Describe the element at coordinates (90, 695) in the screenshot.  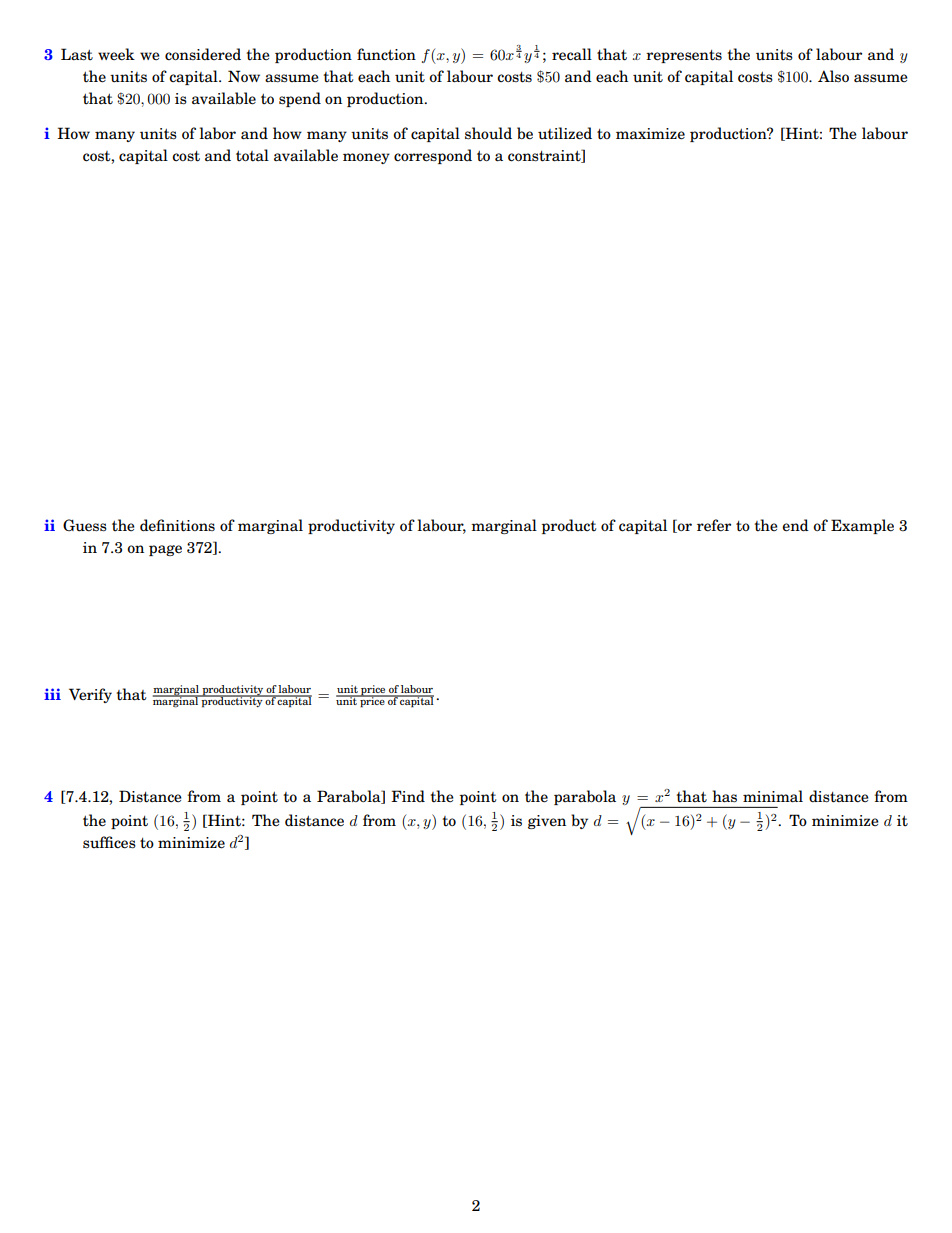
I see `Verify` at that location.
